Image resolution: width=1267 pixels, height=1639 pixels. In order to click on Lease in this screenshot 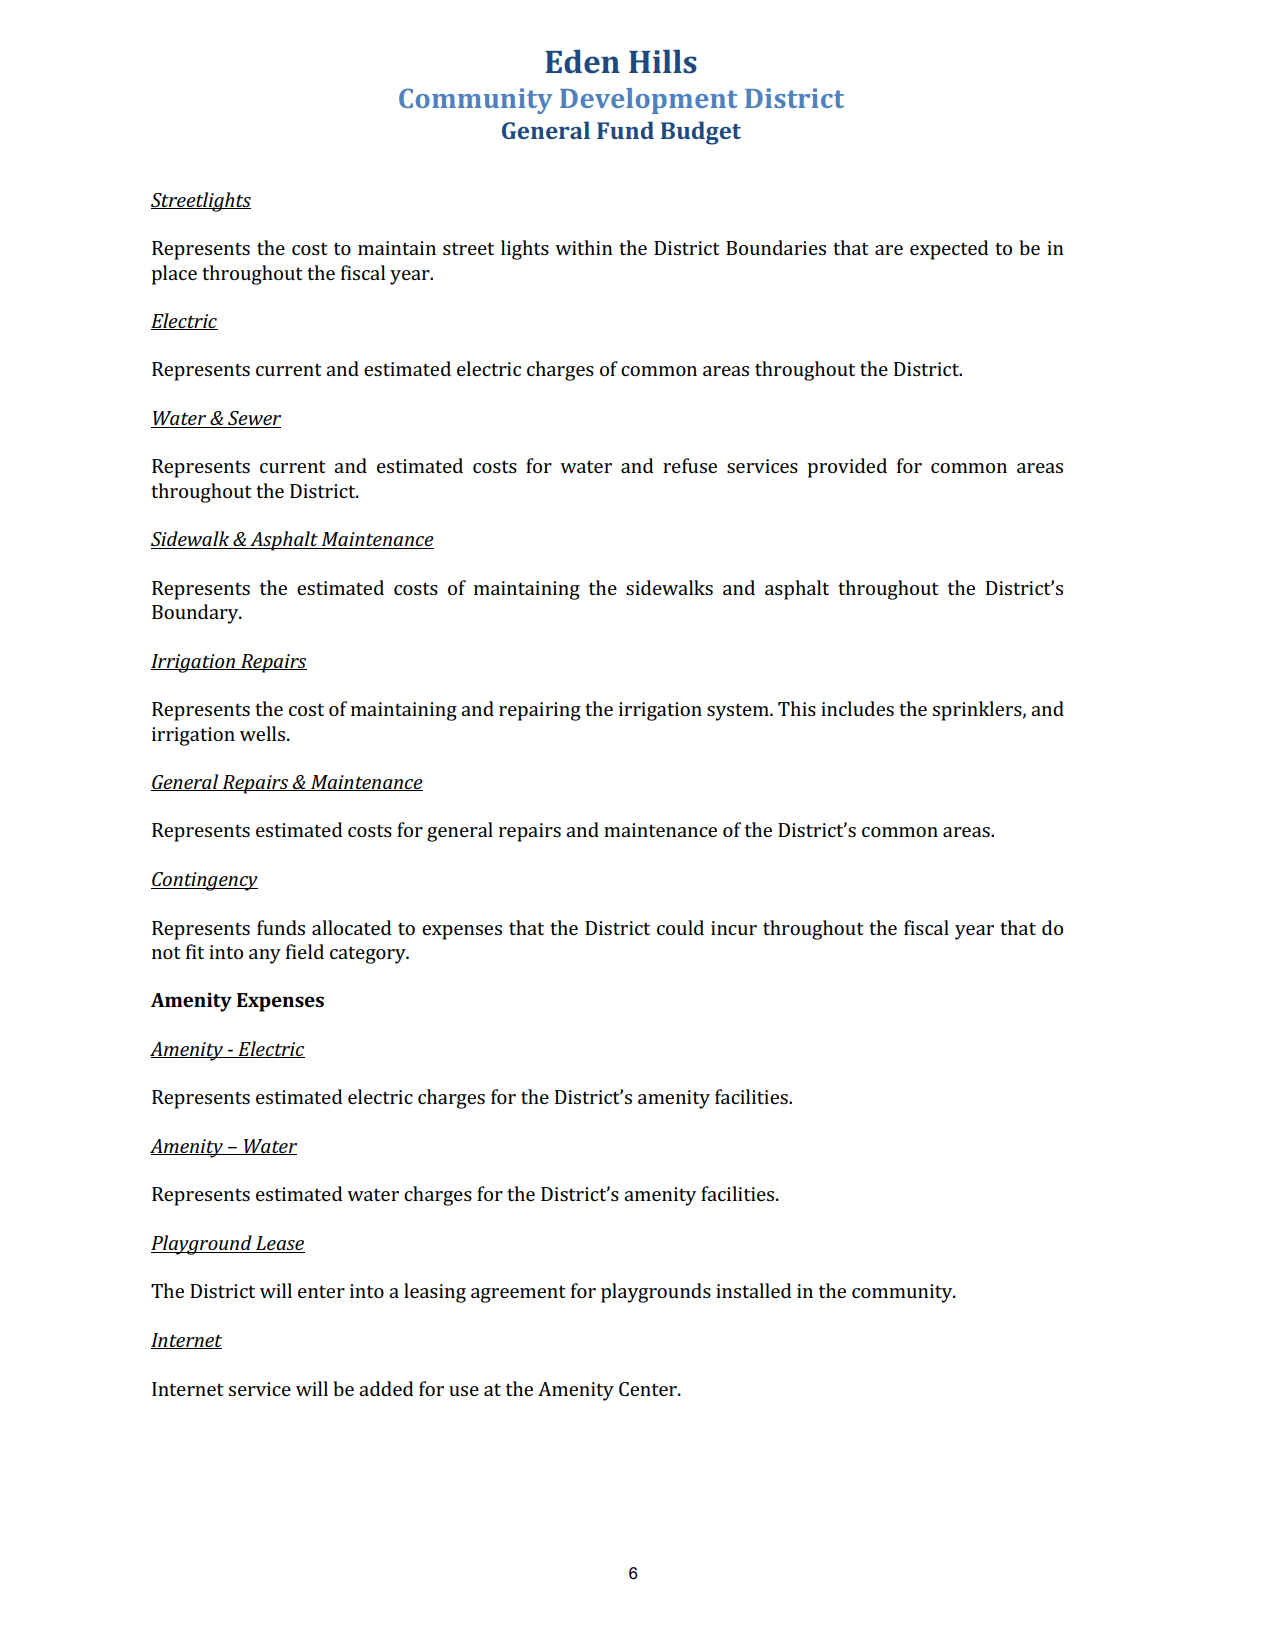, I will do `click(279, 1244)`.
